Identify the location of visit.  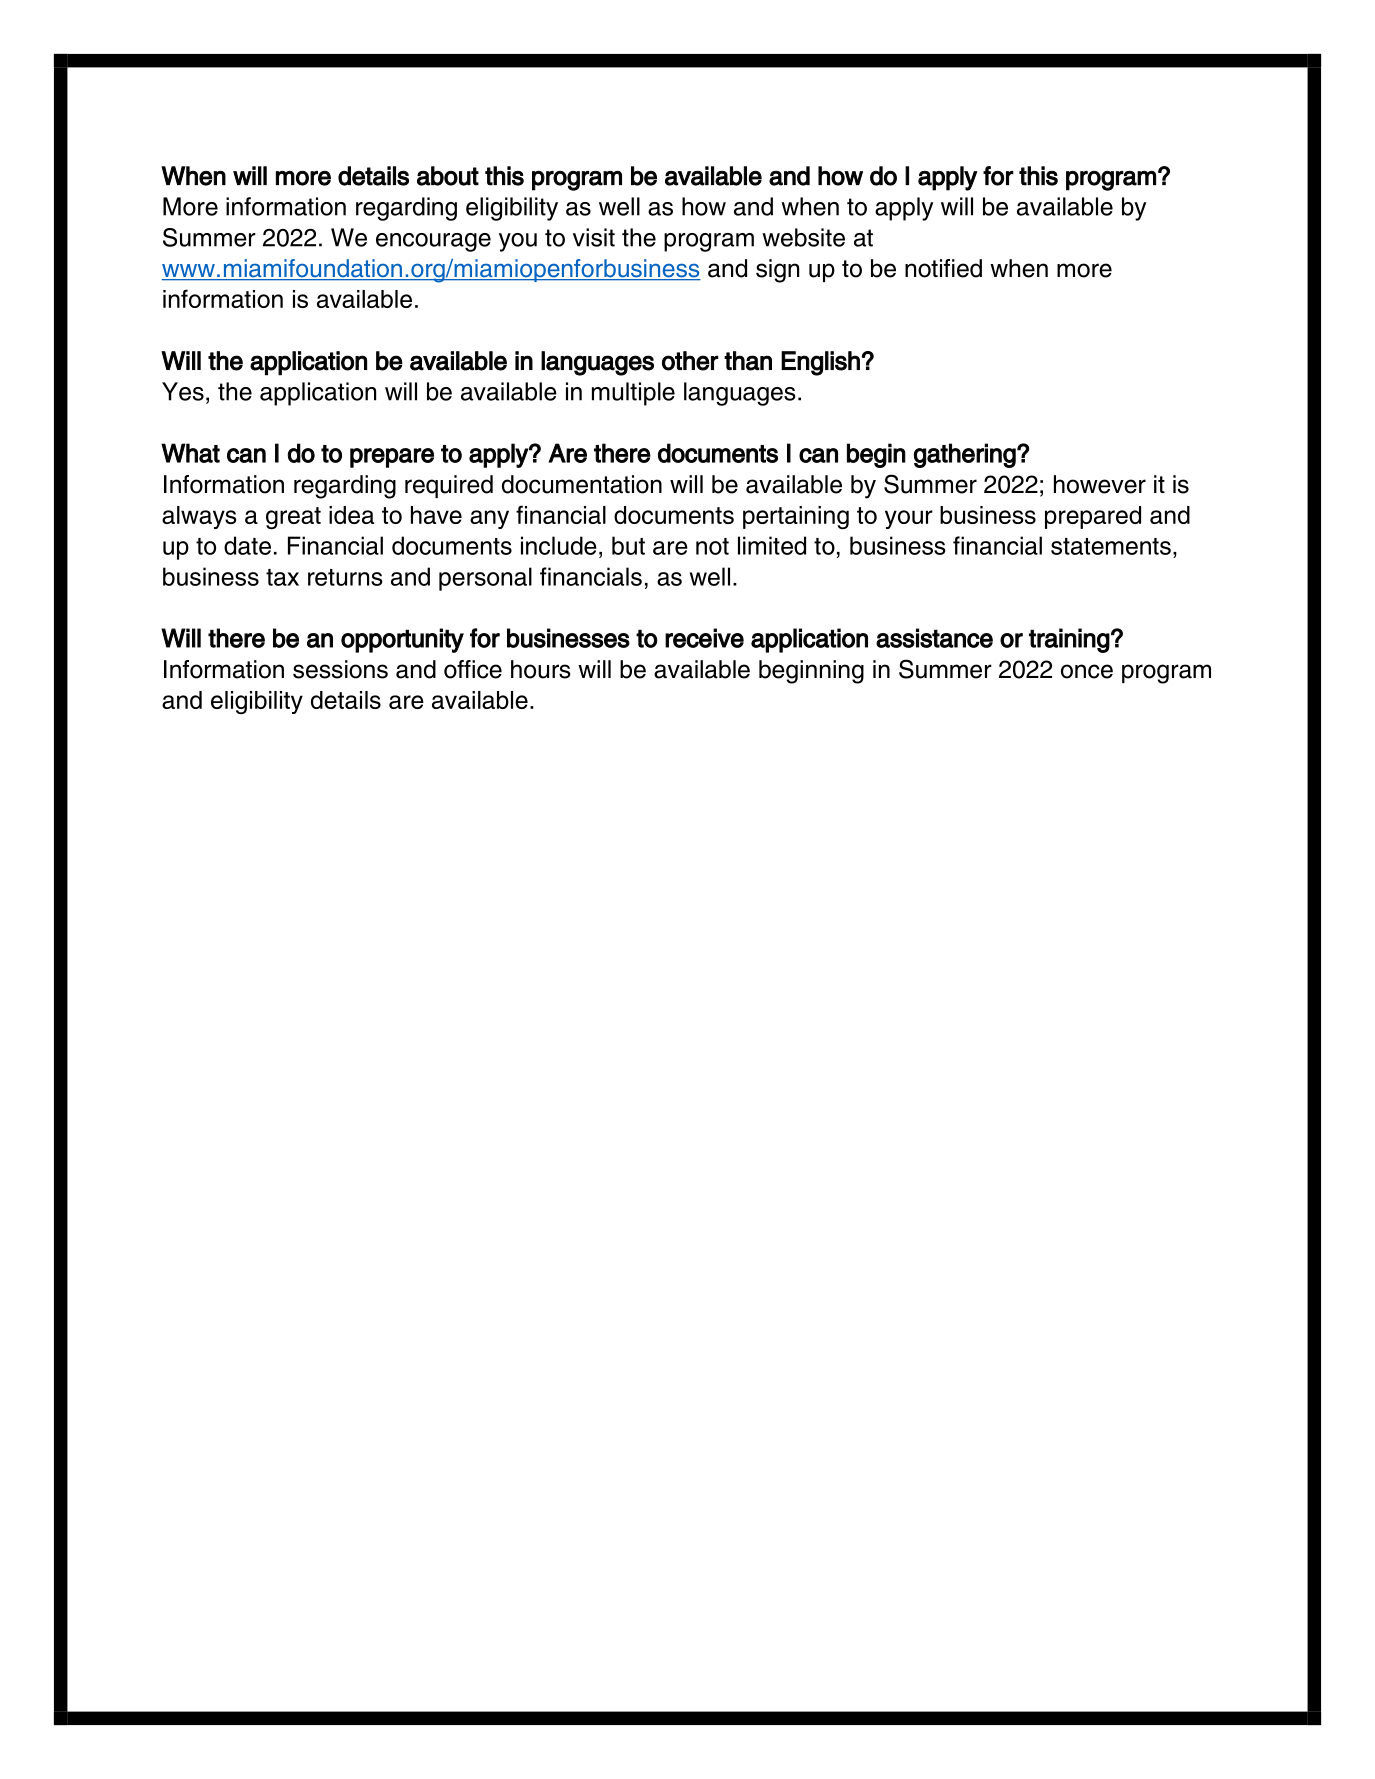
(594, 237).
